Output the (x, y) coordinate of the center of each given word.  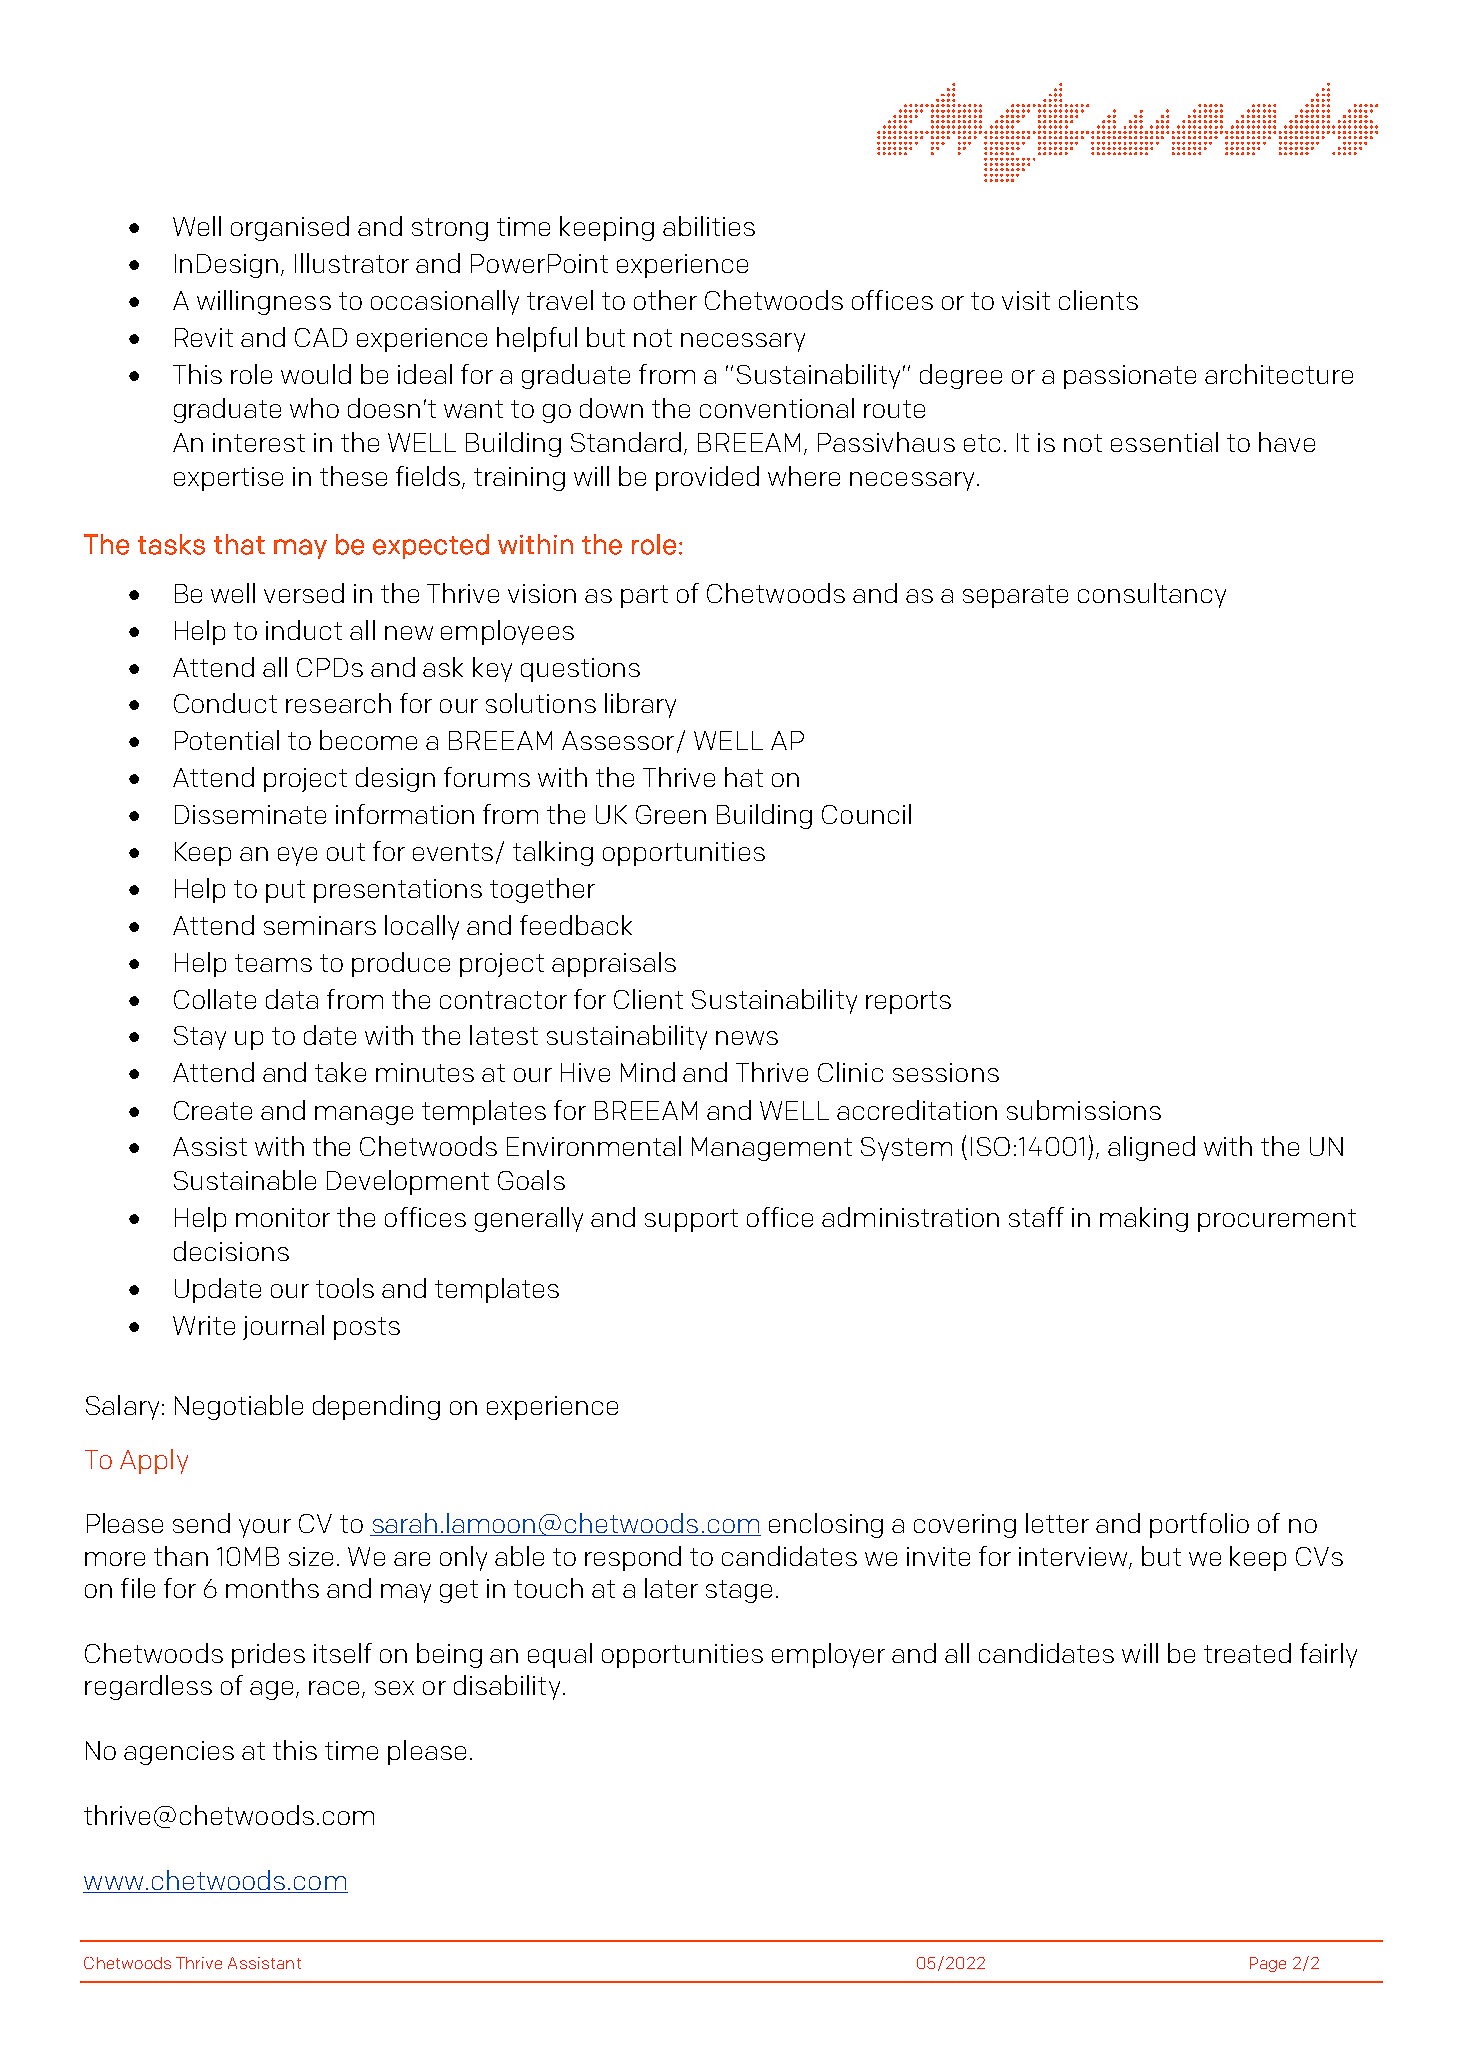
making (1144, 1219)
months (272, 1588)
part (644, 596)
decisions (231, 1251)
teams (273, 963)
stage (739, 1591)
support (691, 1220)
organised (290, 228)
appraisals (614, 964)
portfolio (1199, 1525)
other (665, 300)
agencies (179, 1753)
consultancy (1152, 595)
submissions (1084, 1110)
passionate (1130, 377)
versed (304, 593)
